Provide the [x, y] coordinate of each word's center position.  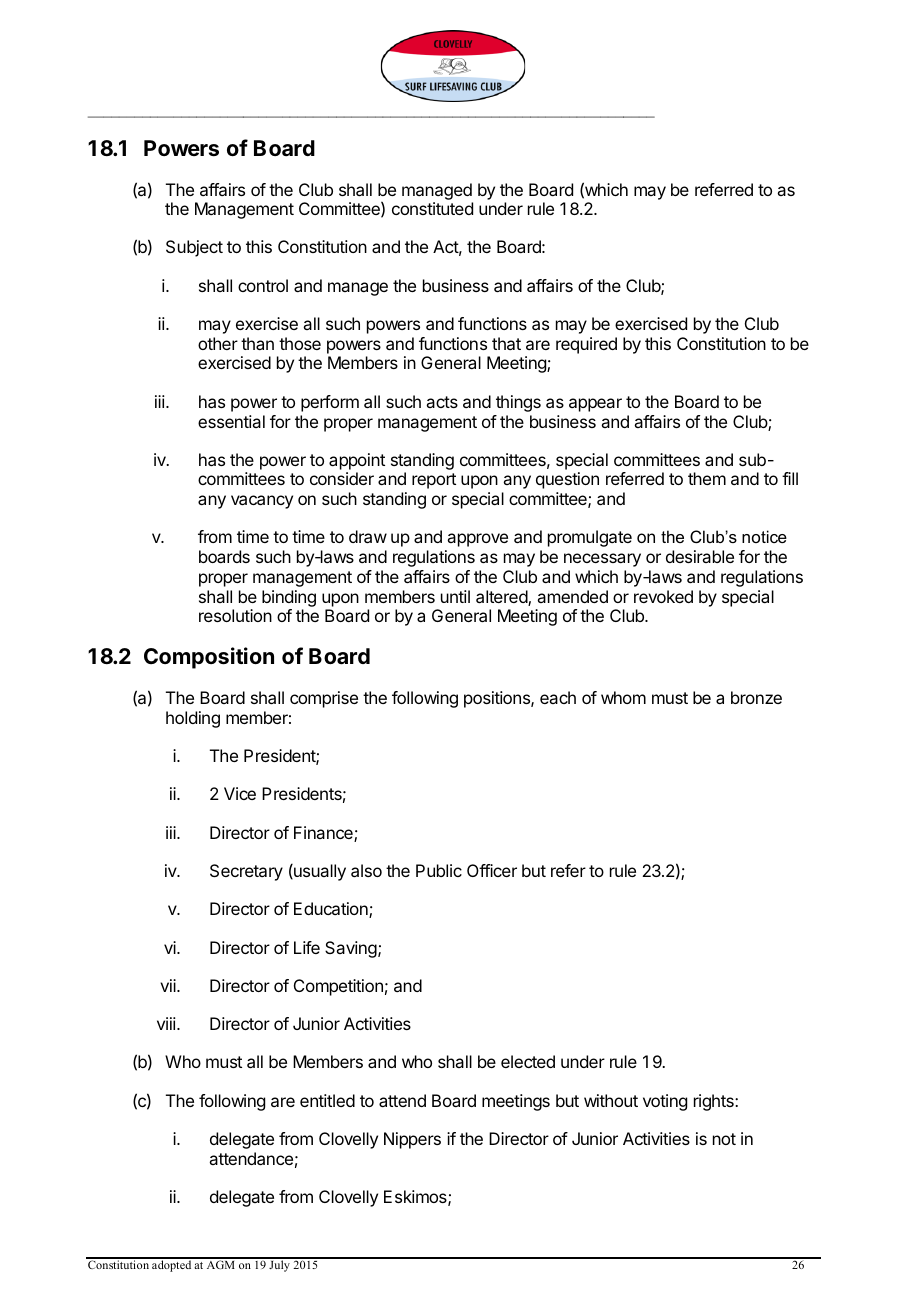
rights [715, 1102]
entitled [327, 1100]
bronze [756, 697]
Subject [194, 248]
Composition [209, 658]
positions [498, 699]
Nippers [412, 1140]
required [586, 345]
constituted [432, 208]
